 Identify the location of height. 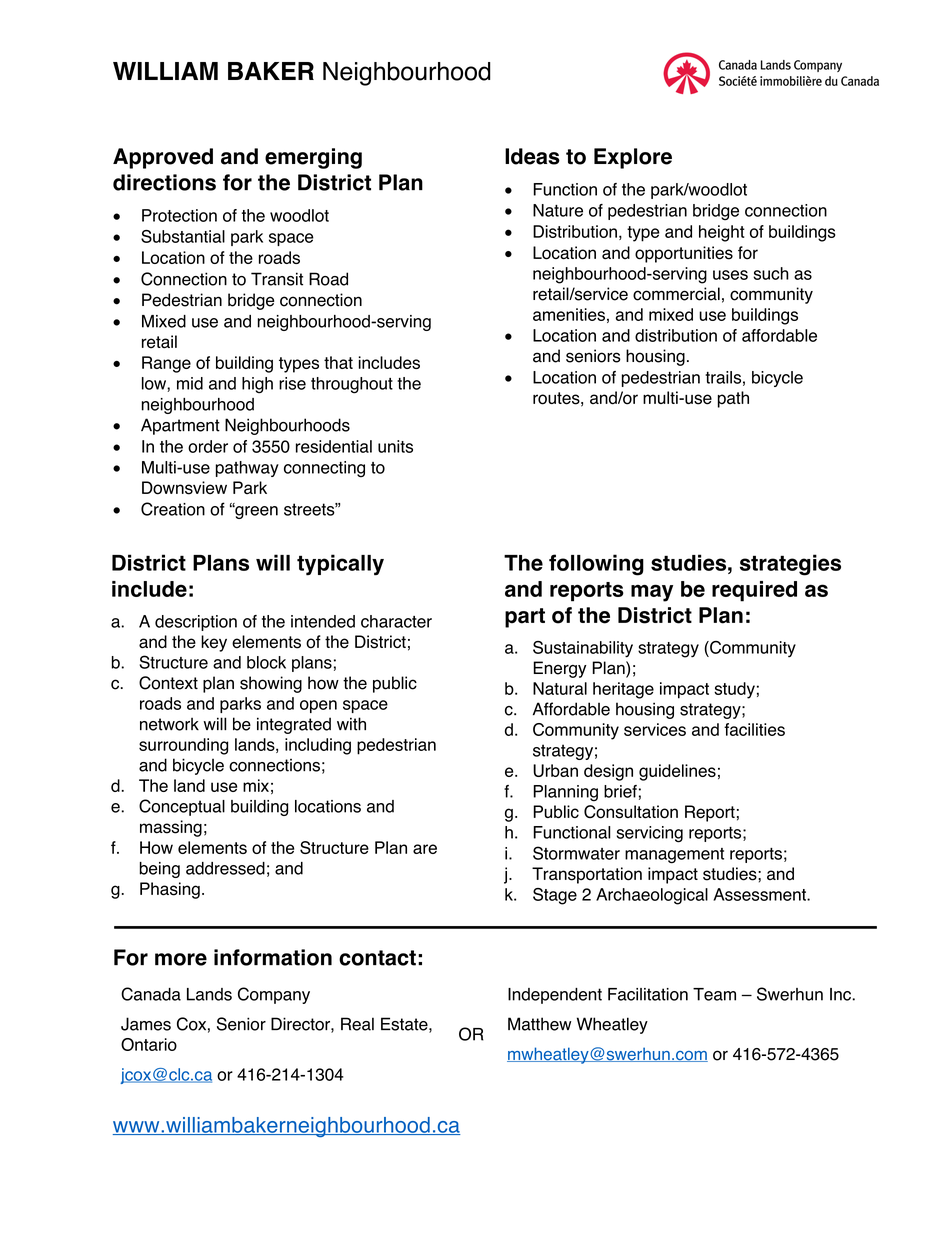
(722, 233).
